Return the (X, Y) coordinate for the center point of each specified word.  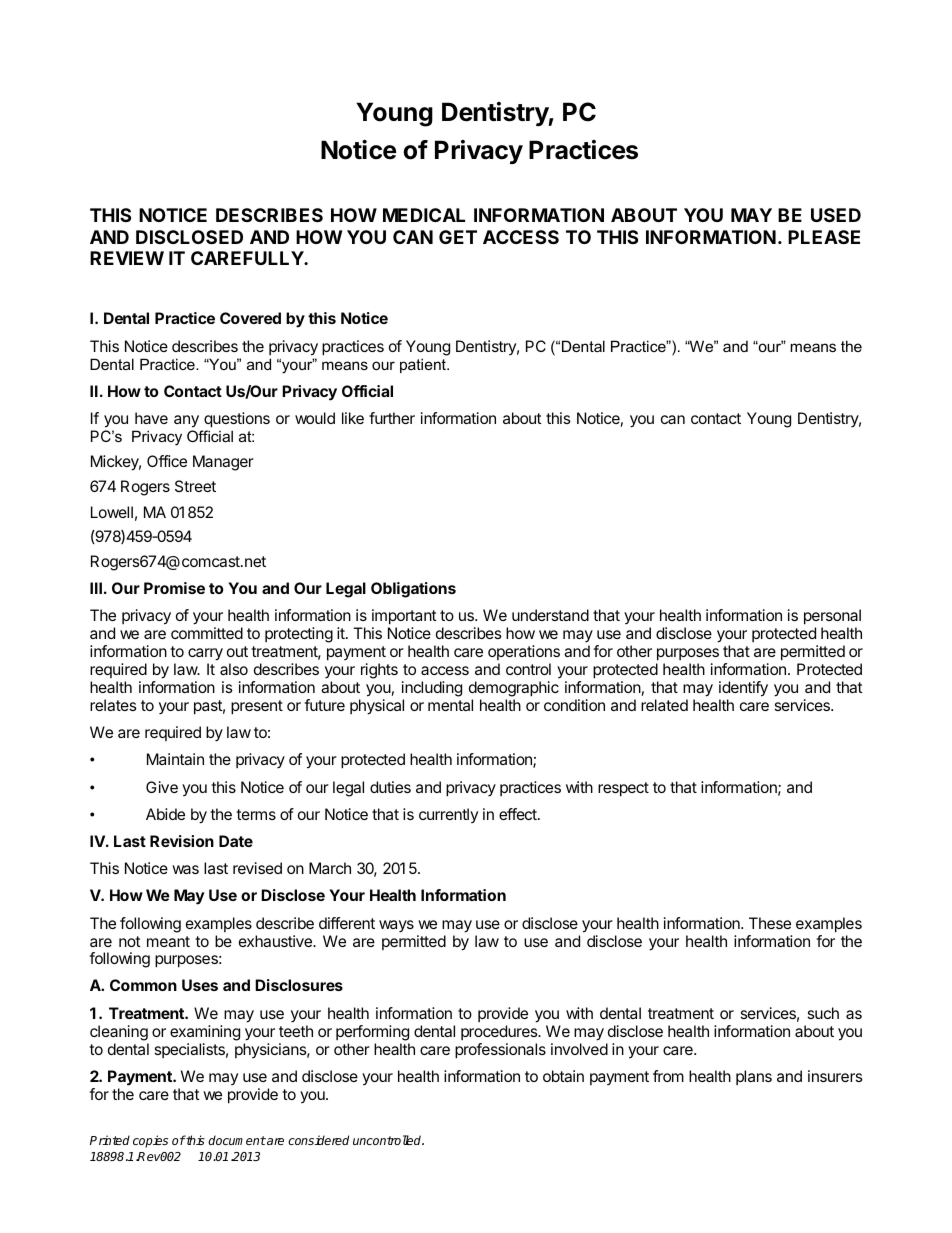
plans (754, 1077)
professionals (500, 1051)
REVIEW (127, 258)
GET (458, 237)
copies (150, 1141)
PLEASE (824, 237)
